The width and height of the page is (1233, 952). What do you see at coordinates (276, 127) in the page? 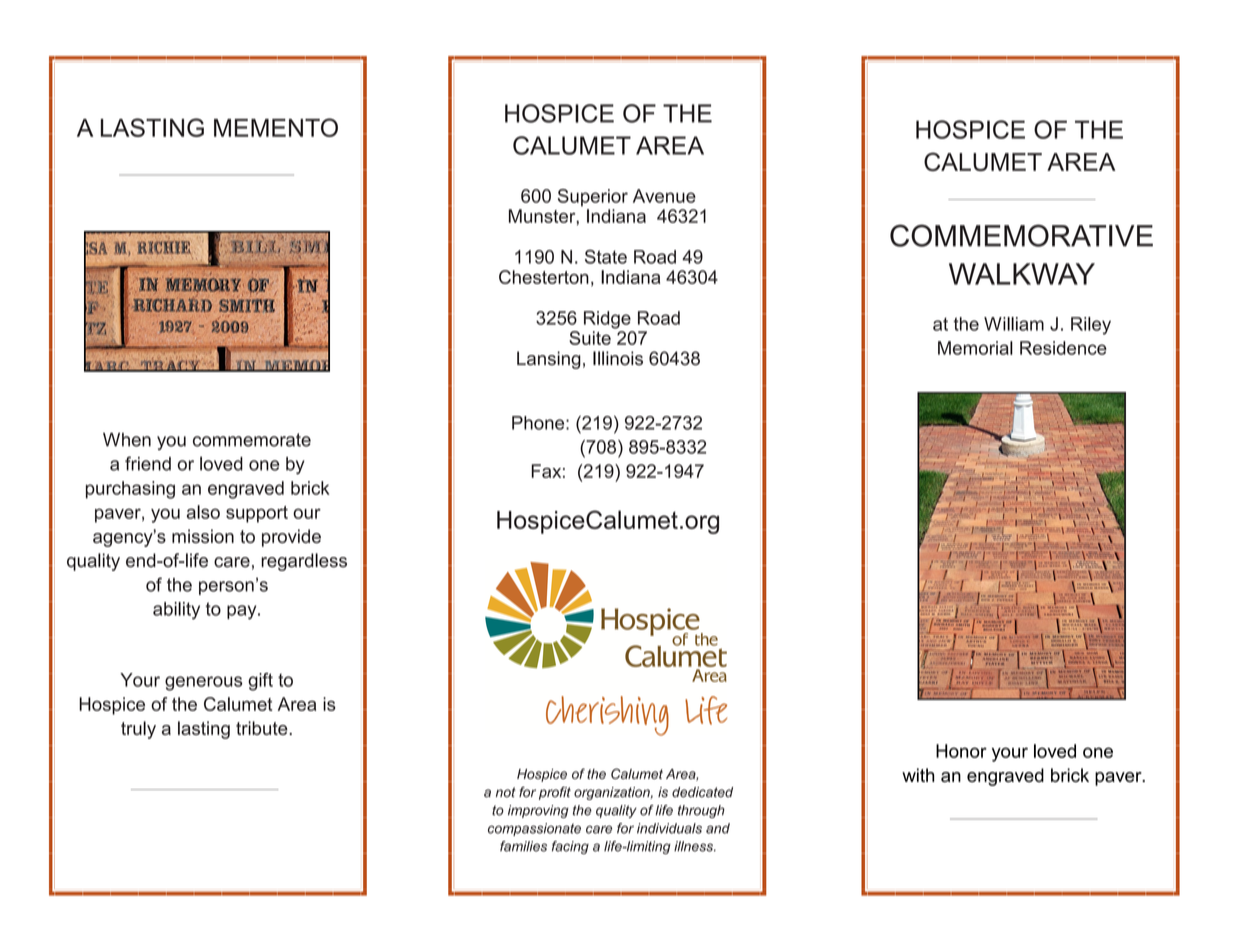
I see `MEMENTO` at bounding box center [276, 127].
